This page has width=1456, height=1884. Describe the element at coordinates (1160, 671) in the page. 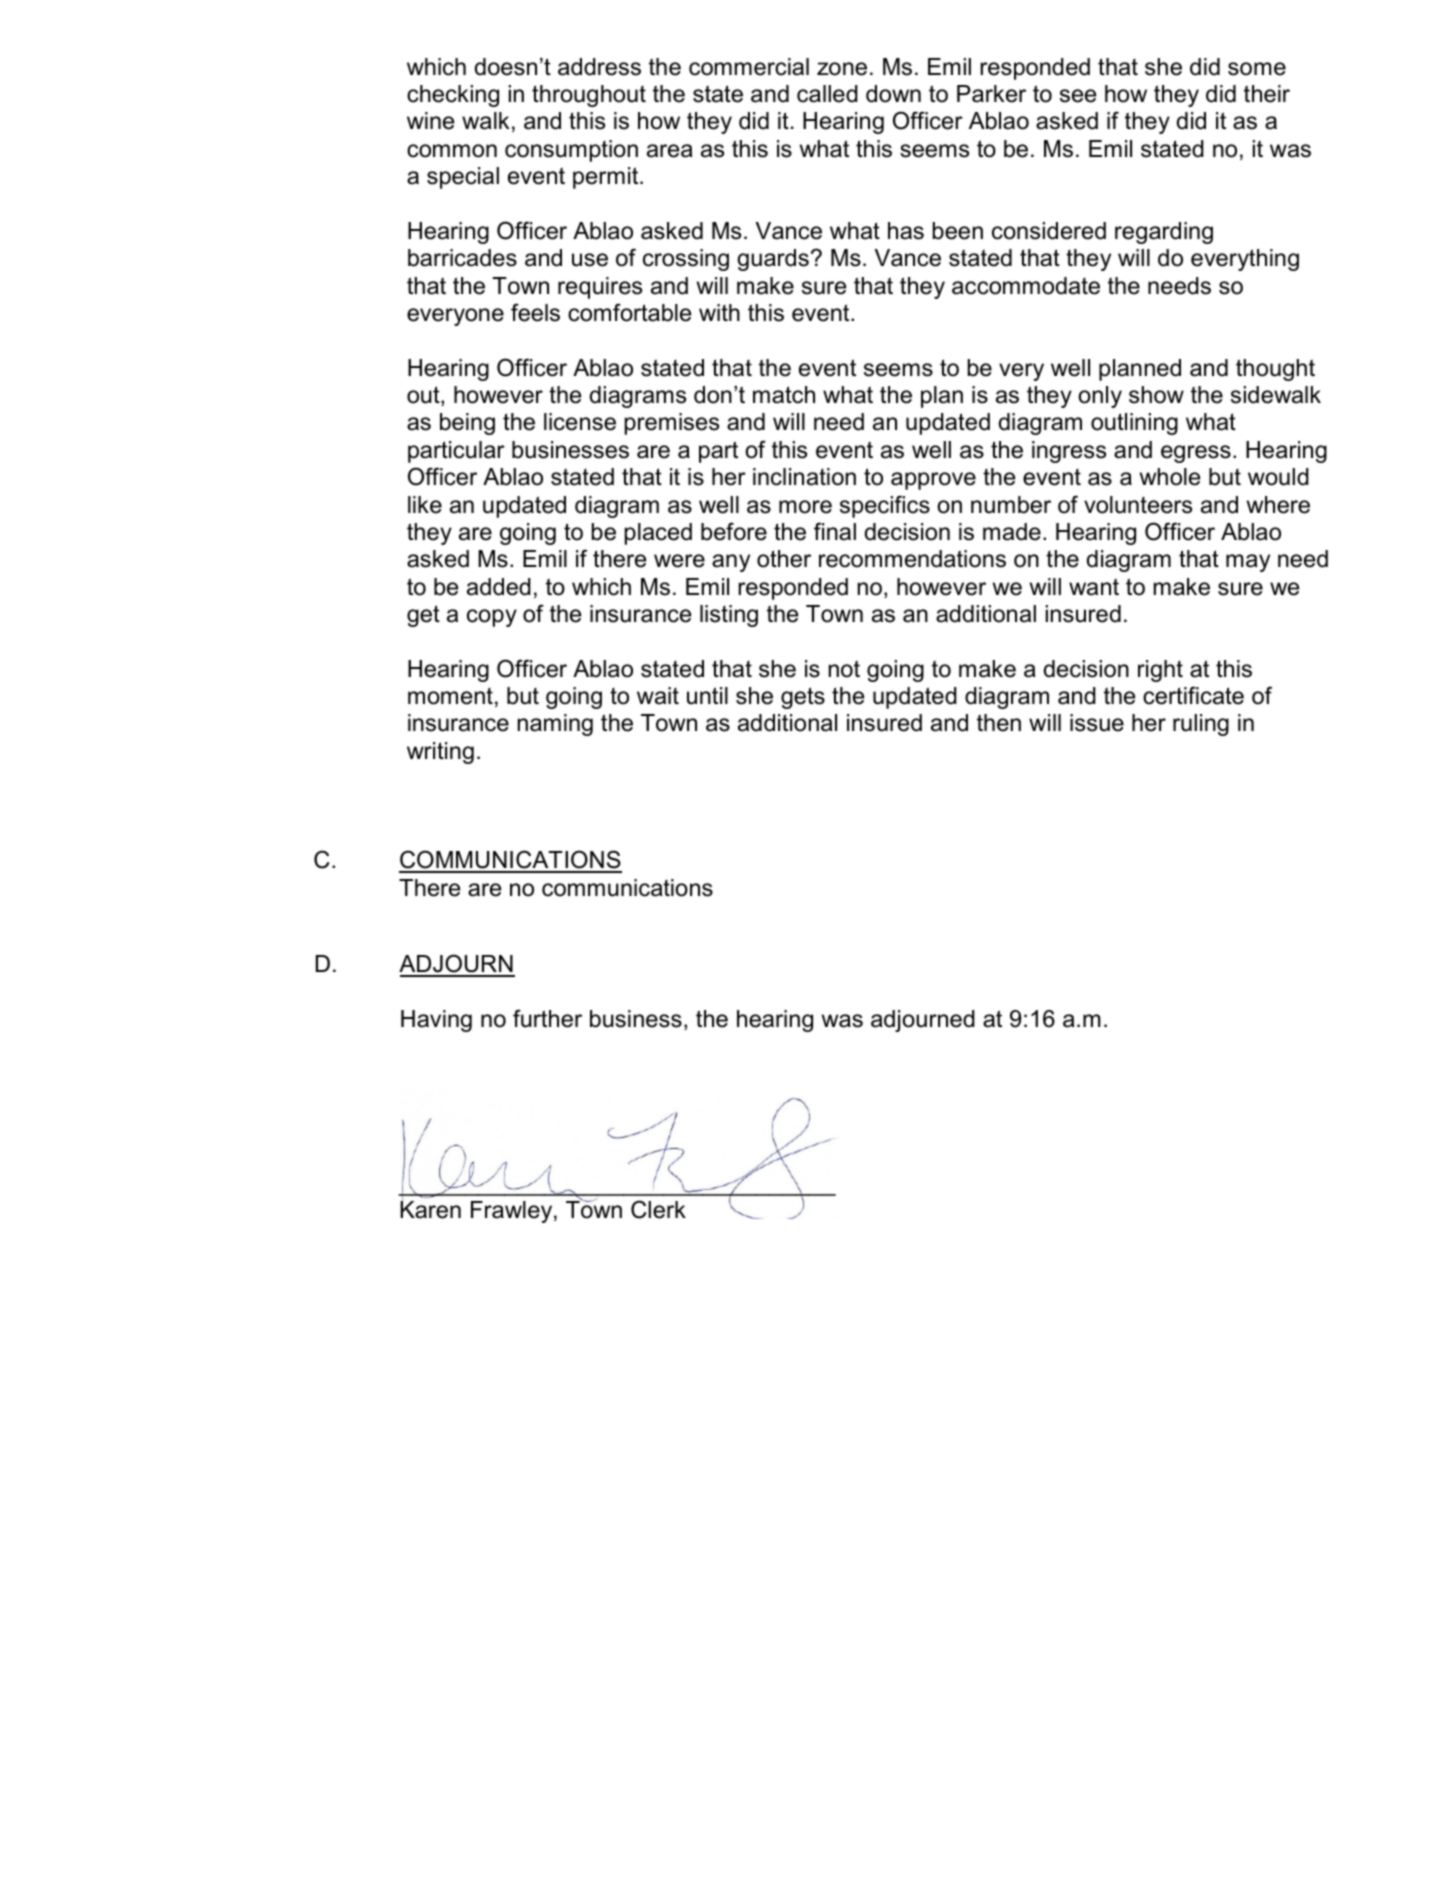

I see `right` at that location.
